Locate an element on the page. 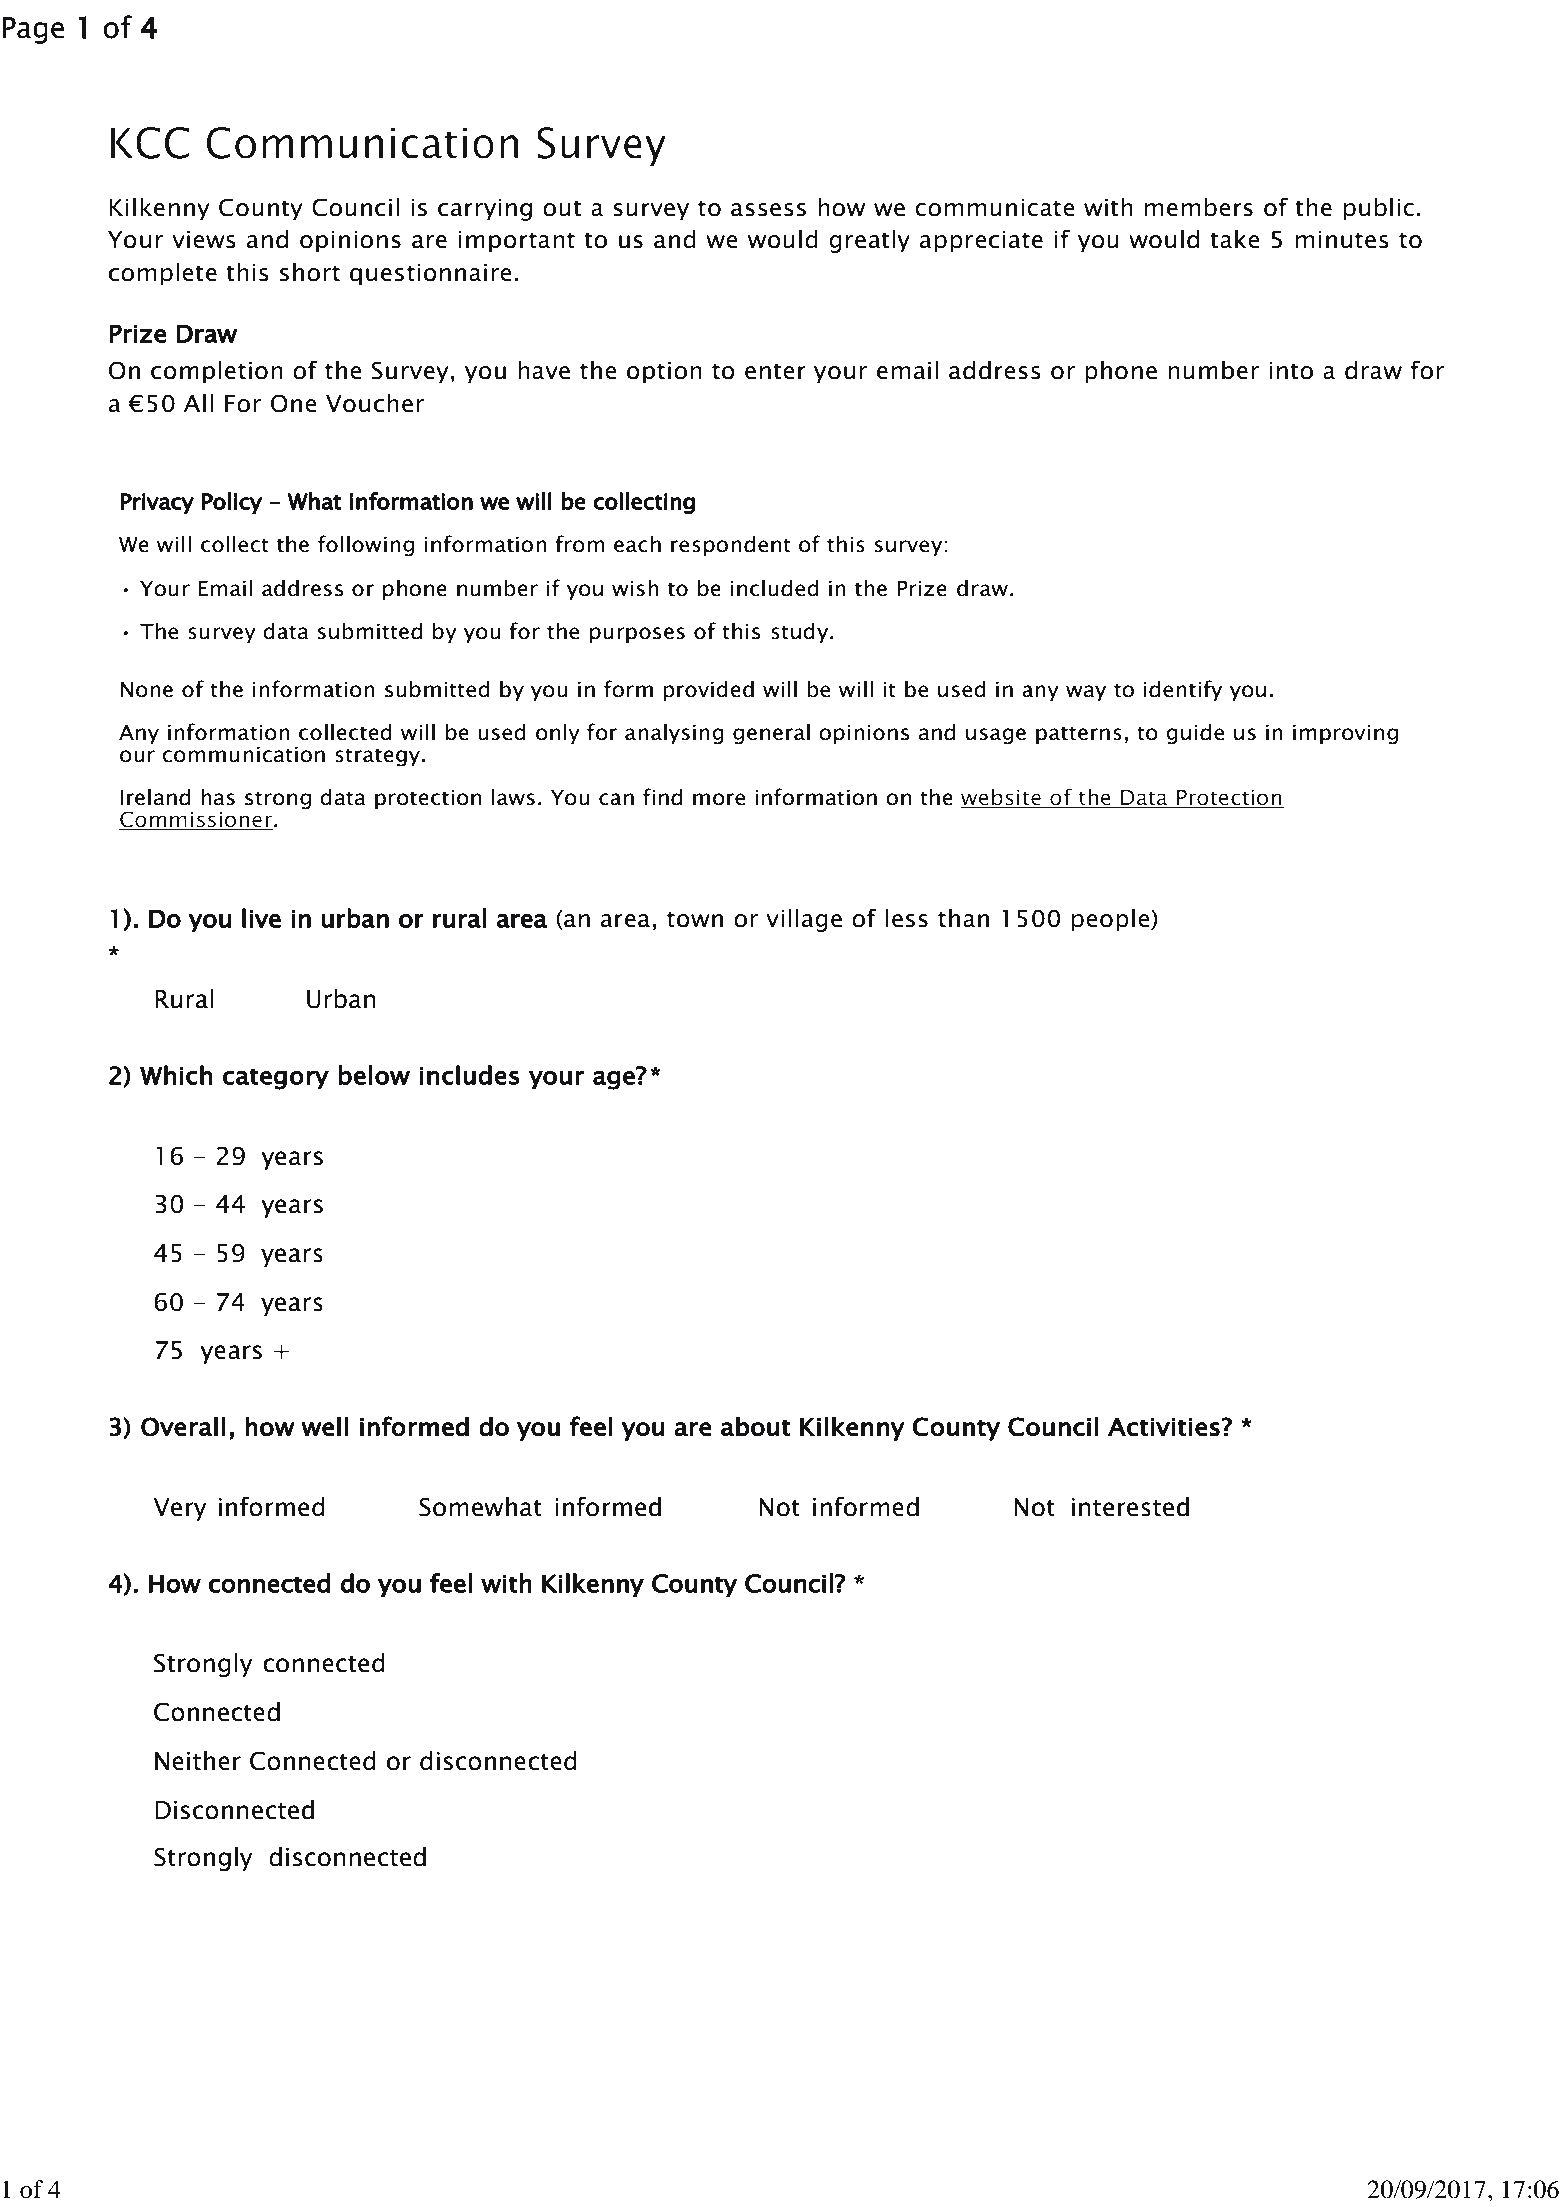 The image size is (1561, 2207). members is located at coordinates (1199, 207).
